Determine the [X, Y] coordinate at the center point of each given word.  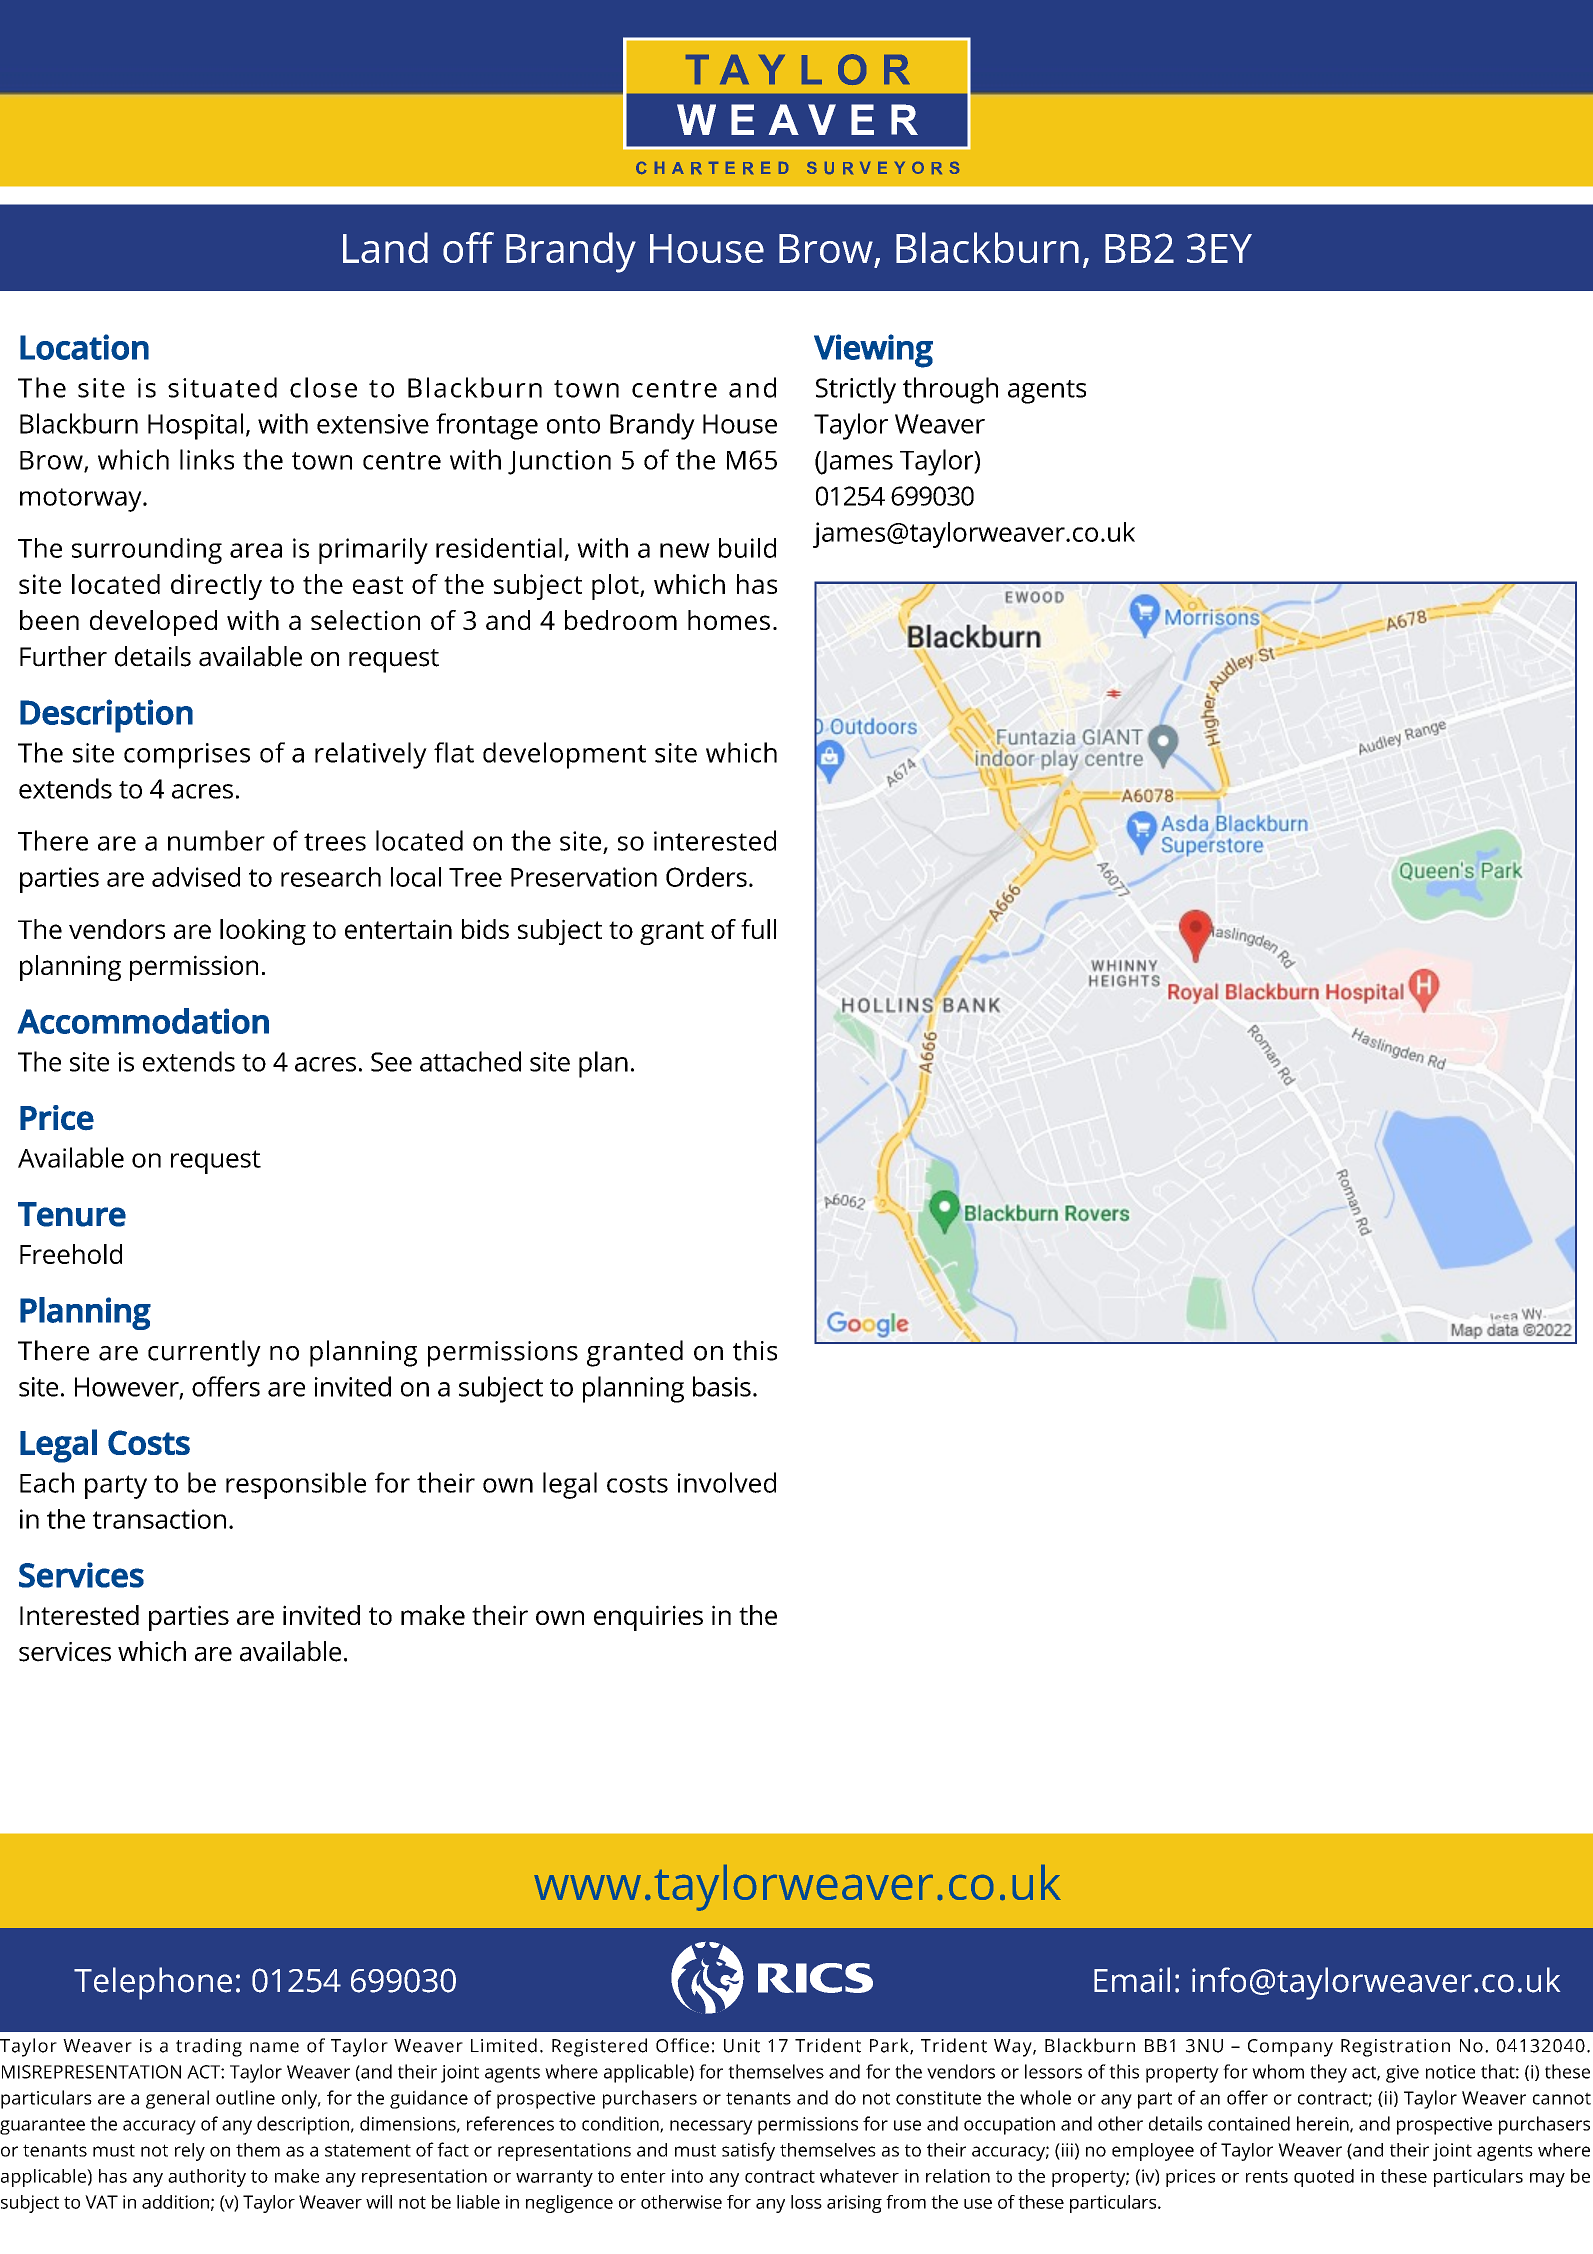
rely [190, 2152]
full [758, 929]
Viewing [873, 351]
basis [722, 1386]
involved [727, 1482]
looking [263, 932]
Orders [706, 877]
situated [222, 387]
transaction [159, 1519]
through [950, 390]
